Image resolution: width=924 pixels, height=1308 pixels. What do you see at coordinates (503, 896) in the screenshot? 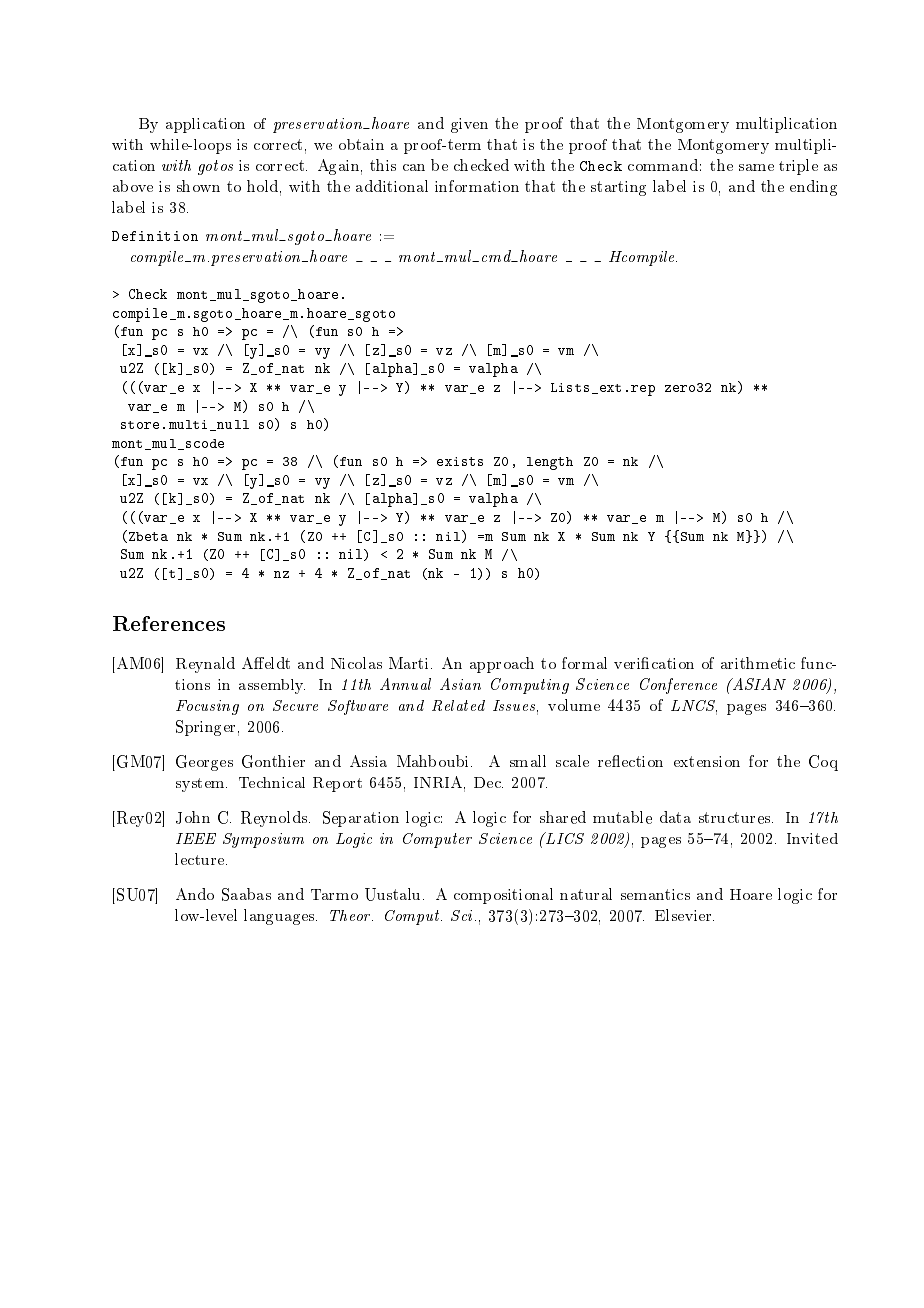
I see `compositional` at bounding box center [503, 896].
